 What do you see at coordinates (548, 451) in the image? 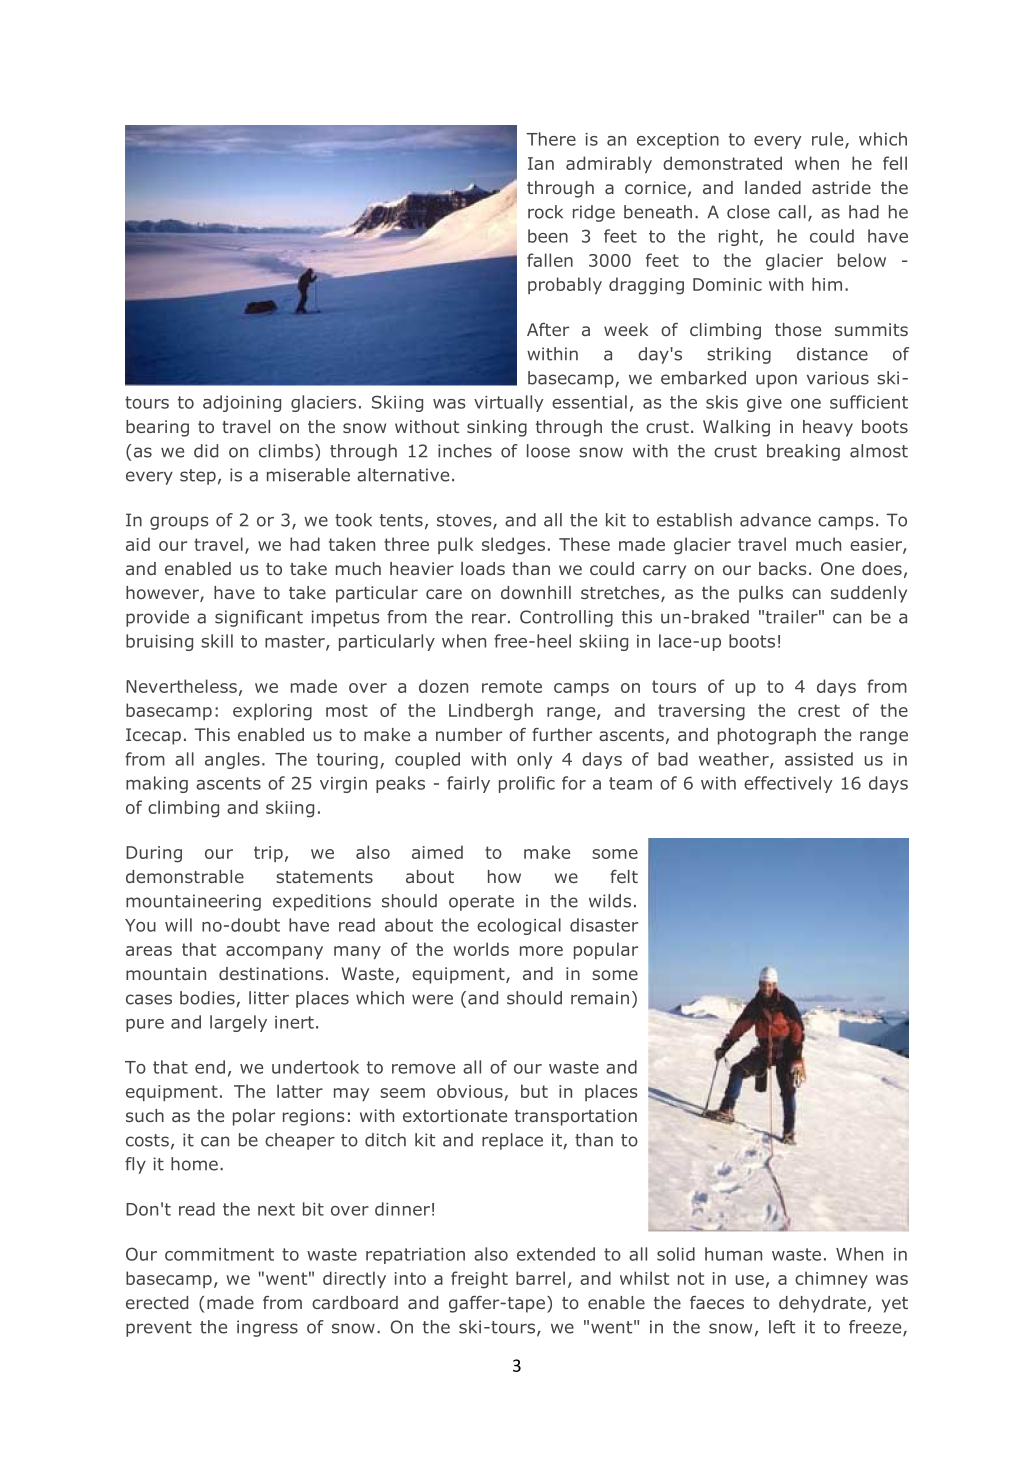
I see `loose` at bounding box center [548, 451].
